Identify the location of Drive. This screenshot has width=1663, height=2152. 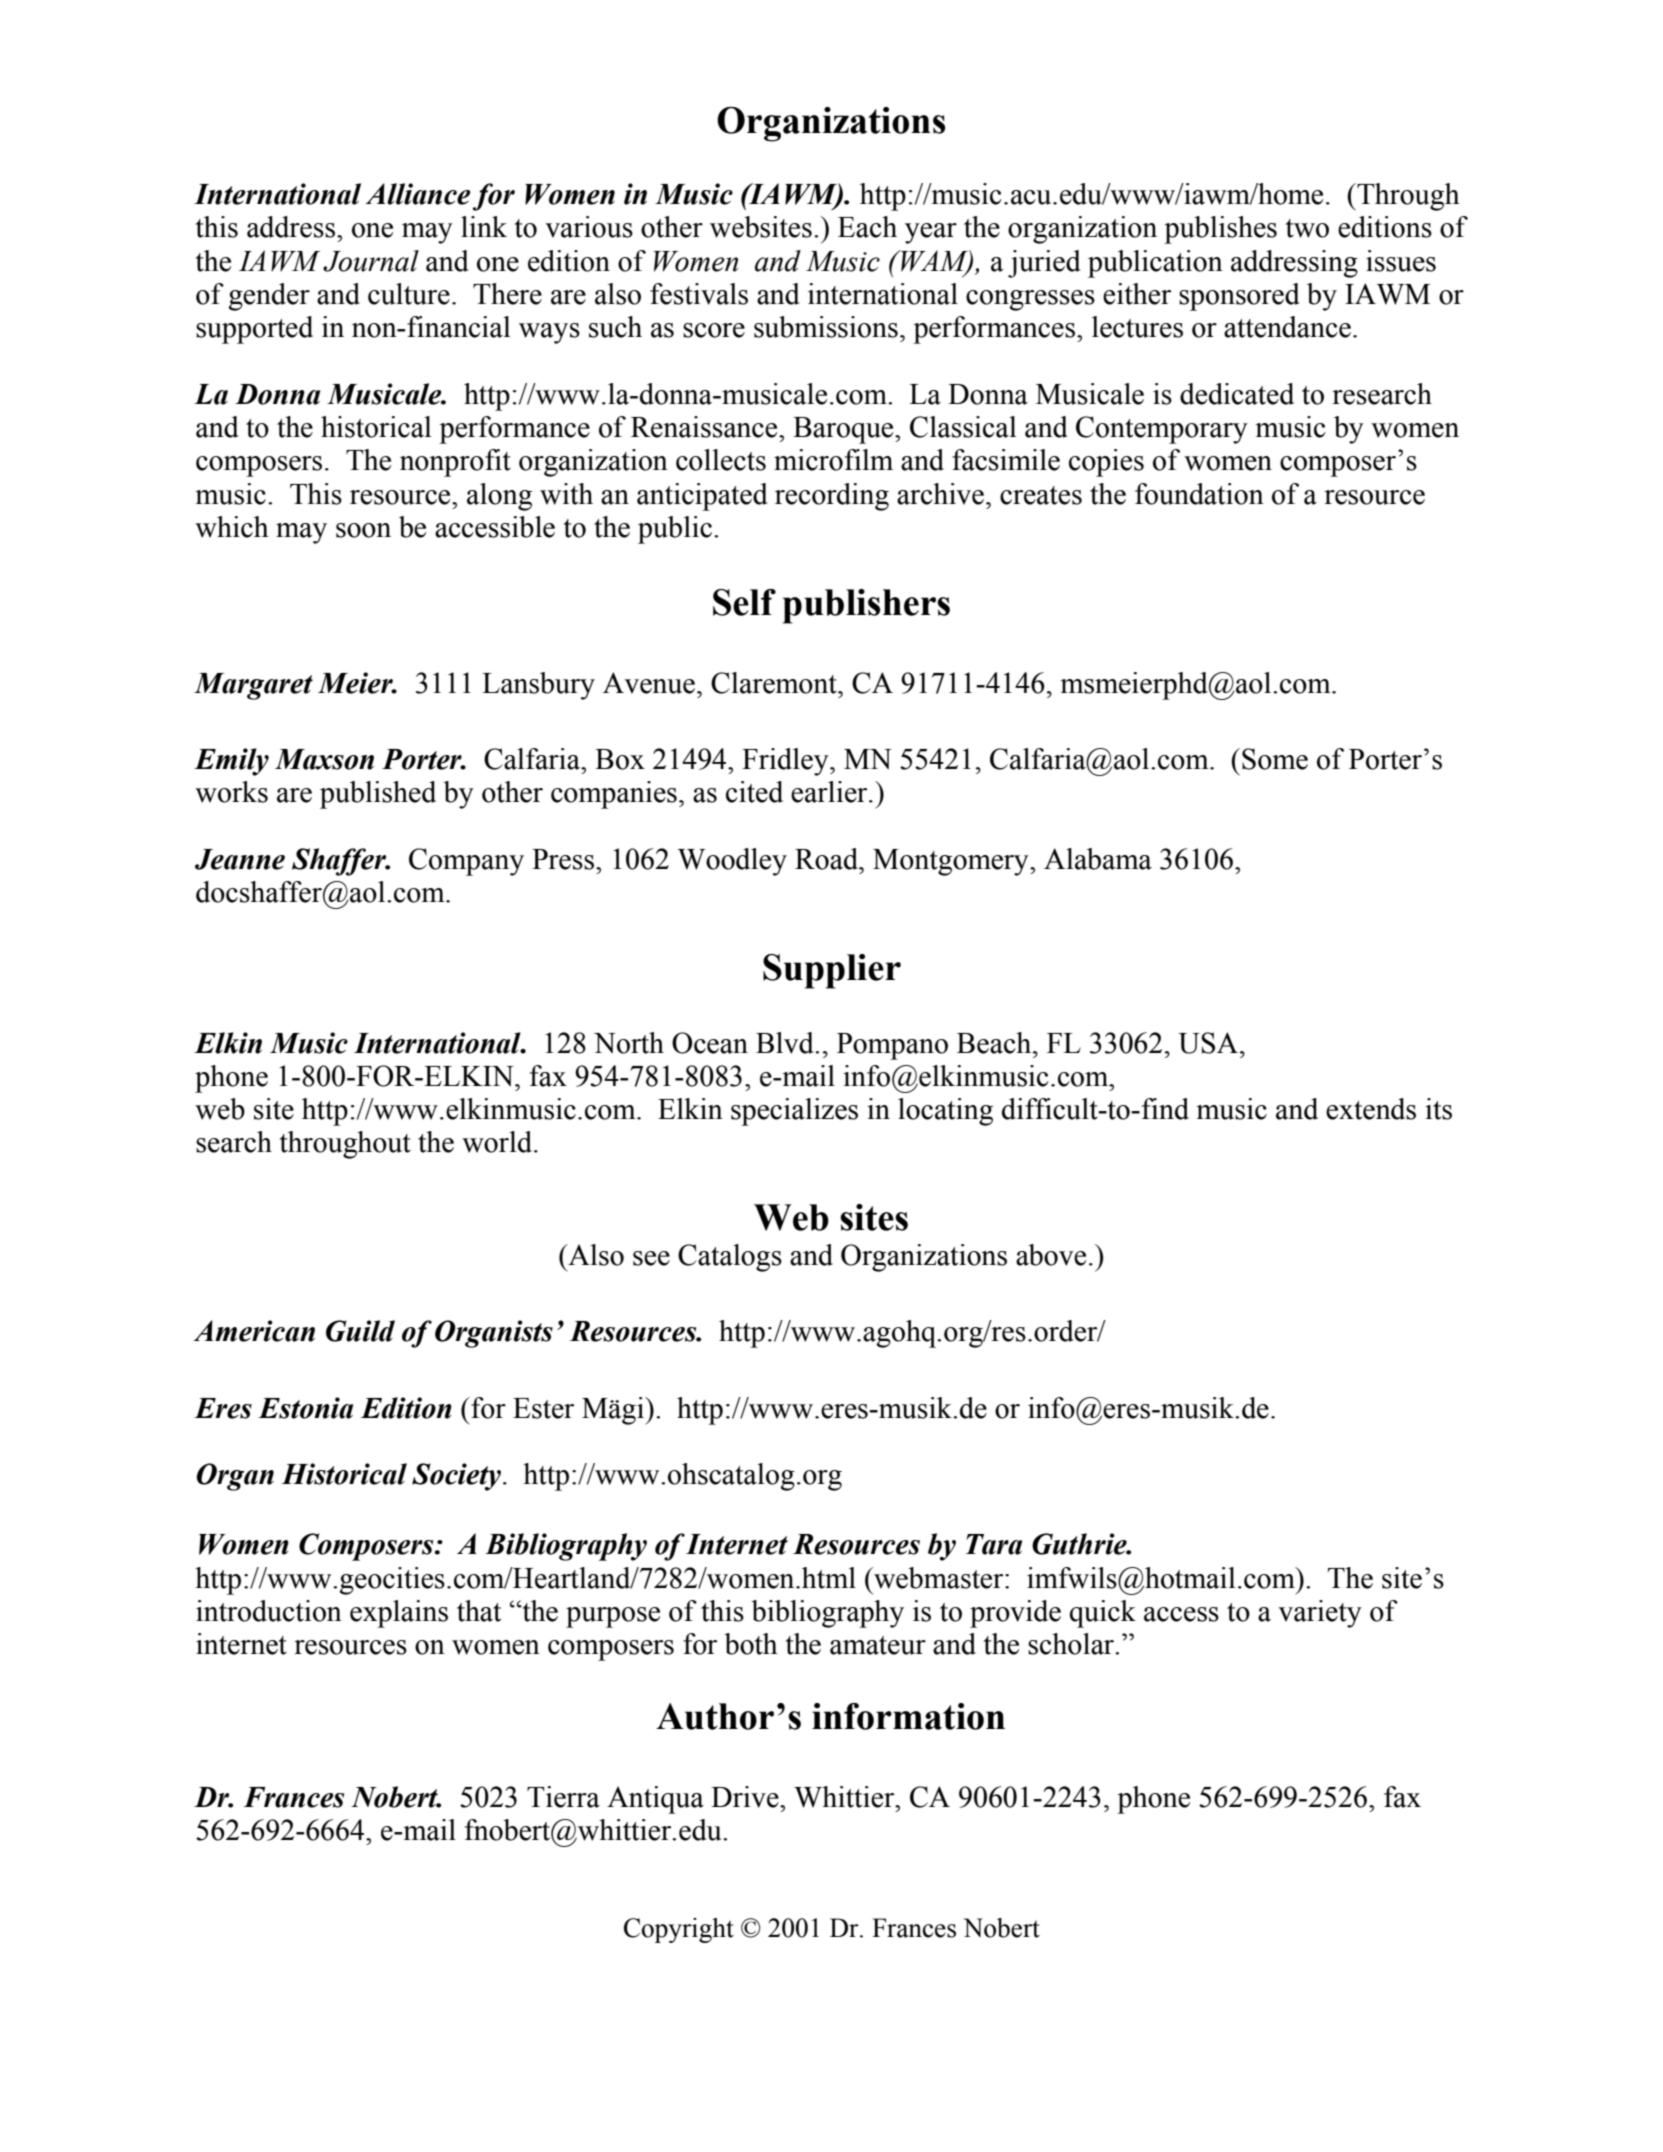
(746, 1797).
